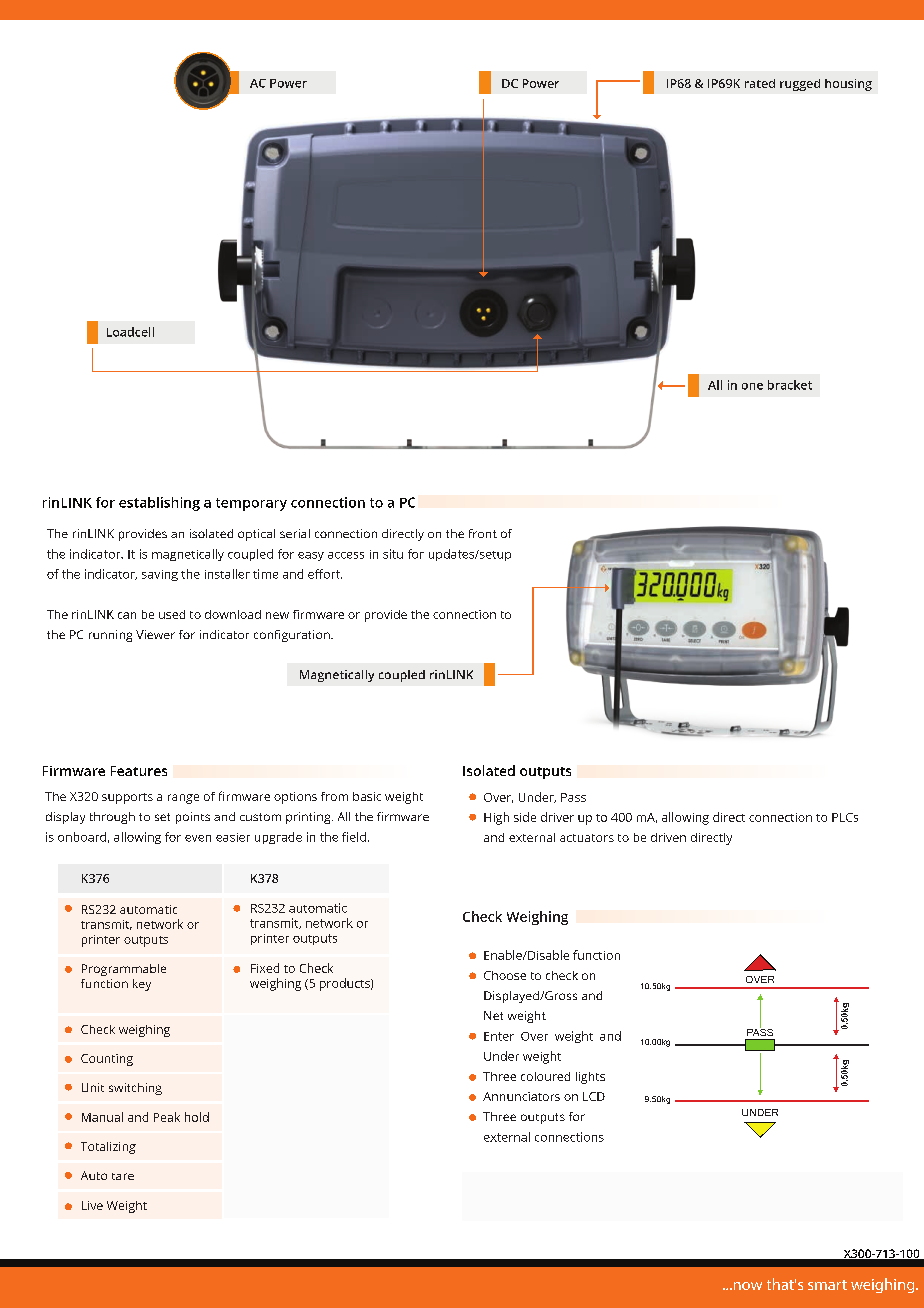  I want to click on establishing, so click(159, 504).
